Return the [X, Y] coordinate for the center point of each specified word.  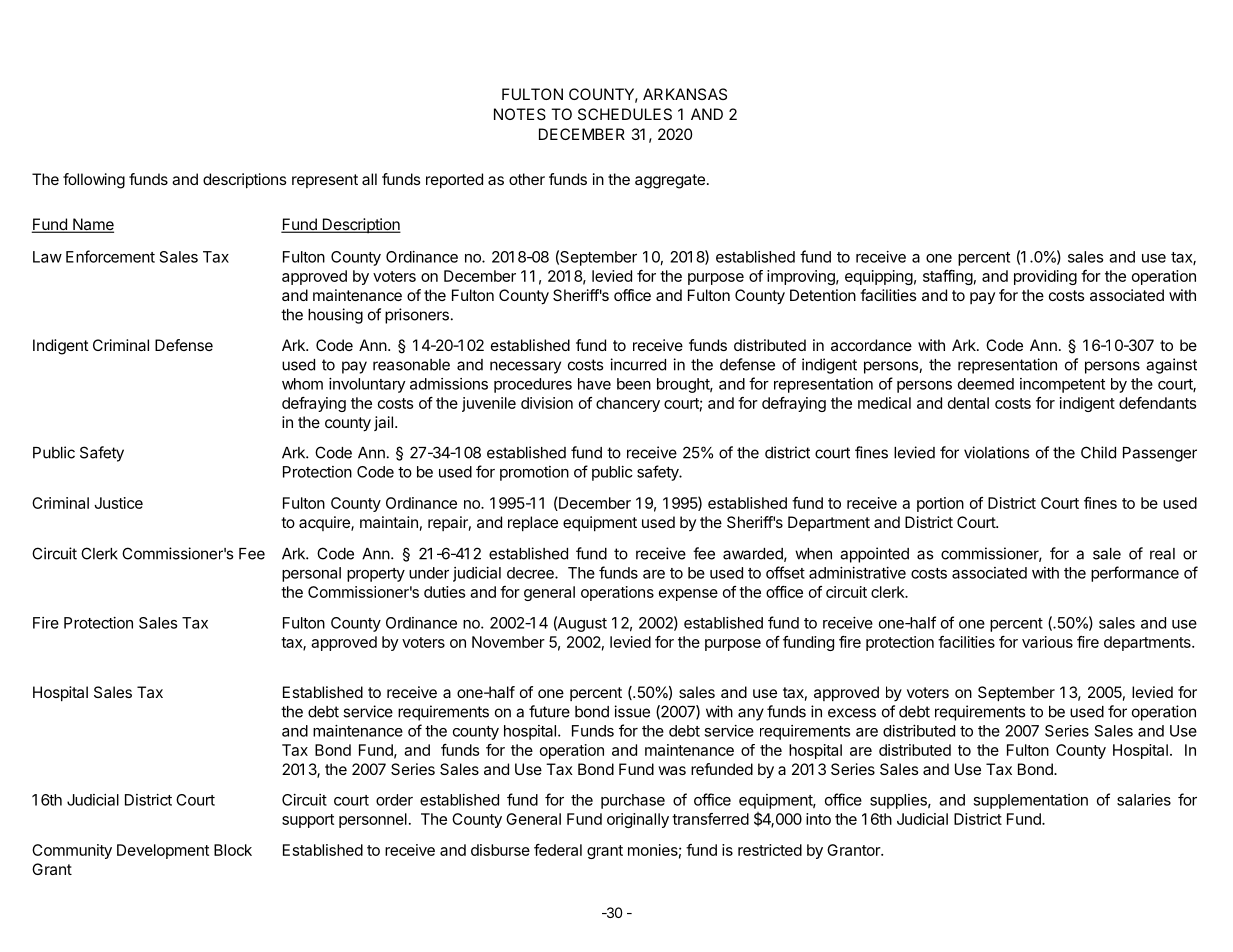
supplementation [1030, 801]
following [94, 181]
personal [311, 574]
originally [638, 820]
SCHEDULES [625, 114]
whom [302, 384]
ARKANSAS [685, 94]
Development [163, 851]
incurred [638, 364]
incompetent [1062, 385]
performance [1135, 574]
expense [688, 595]
